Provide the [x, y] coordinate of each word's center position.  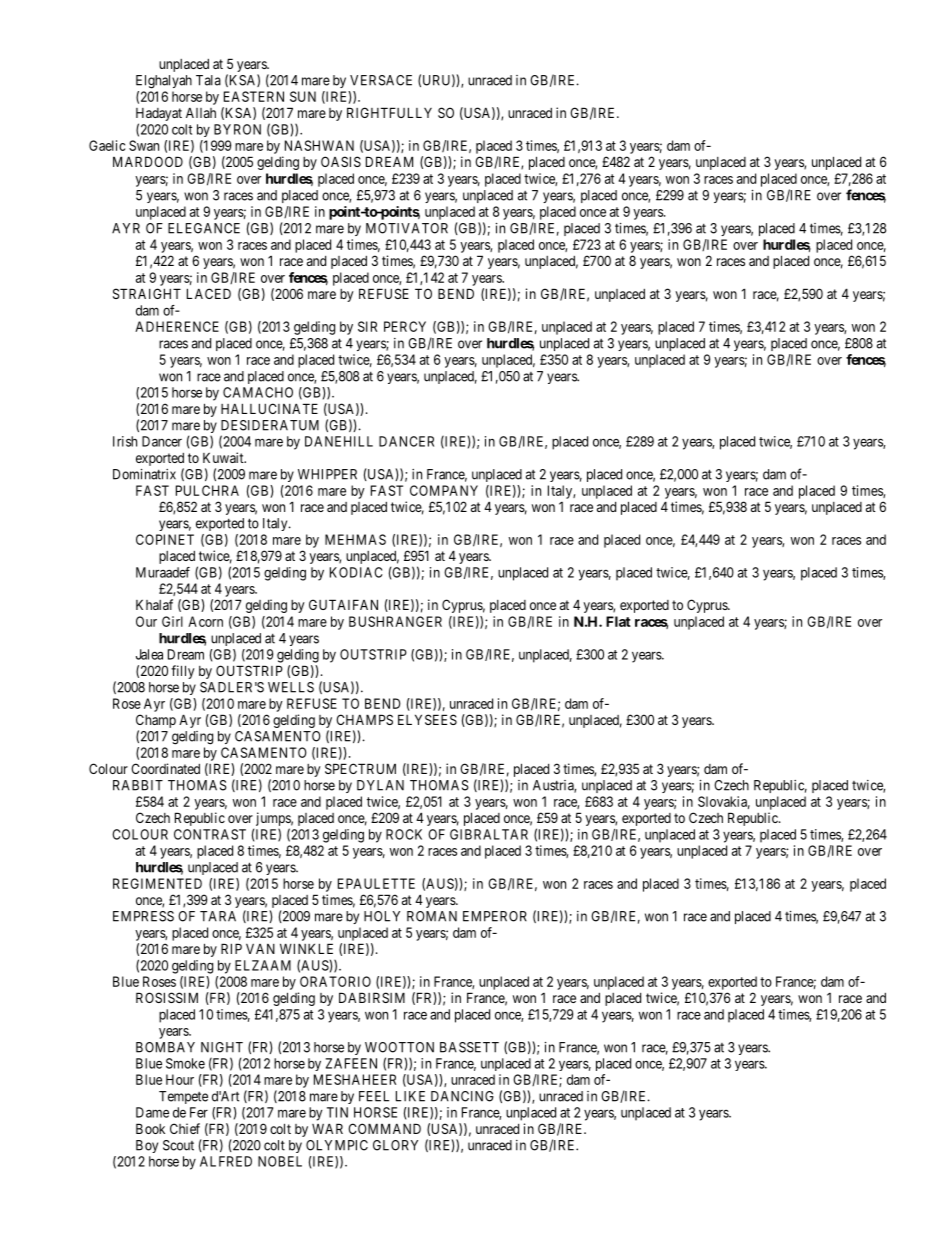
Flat [618, 621]
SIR [367, 326]
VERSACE [381, 80]
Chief [185, 1128]
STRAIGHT [147, 293]
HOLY [382, 916]
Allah [201, 113]
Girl [172, 621]
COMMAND [384, 1128]
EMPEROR [495, 916]
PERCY [405, 326]
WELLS [291, 687]
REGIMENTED [157, 883]
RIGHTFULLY [389, 112]
